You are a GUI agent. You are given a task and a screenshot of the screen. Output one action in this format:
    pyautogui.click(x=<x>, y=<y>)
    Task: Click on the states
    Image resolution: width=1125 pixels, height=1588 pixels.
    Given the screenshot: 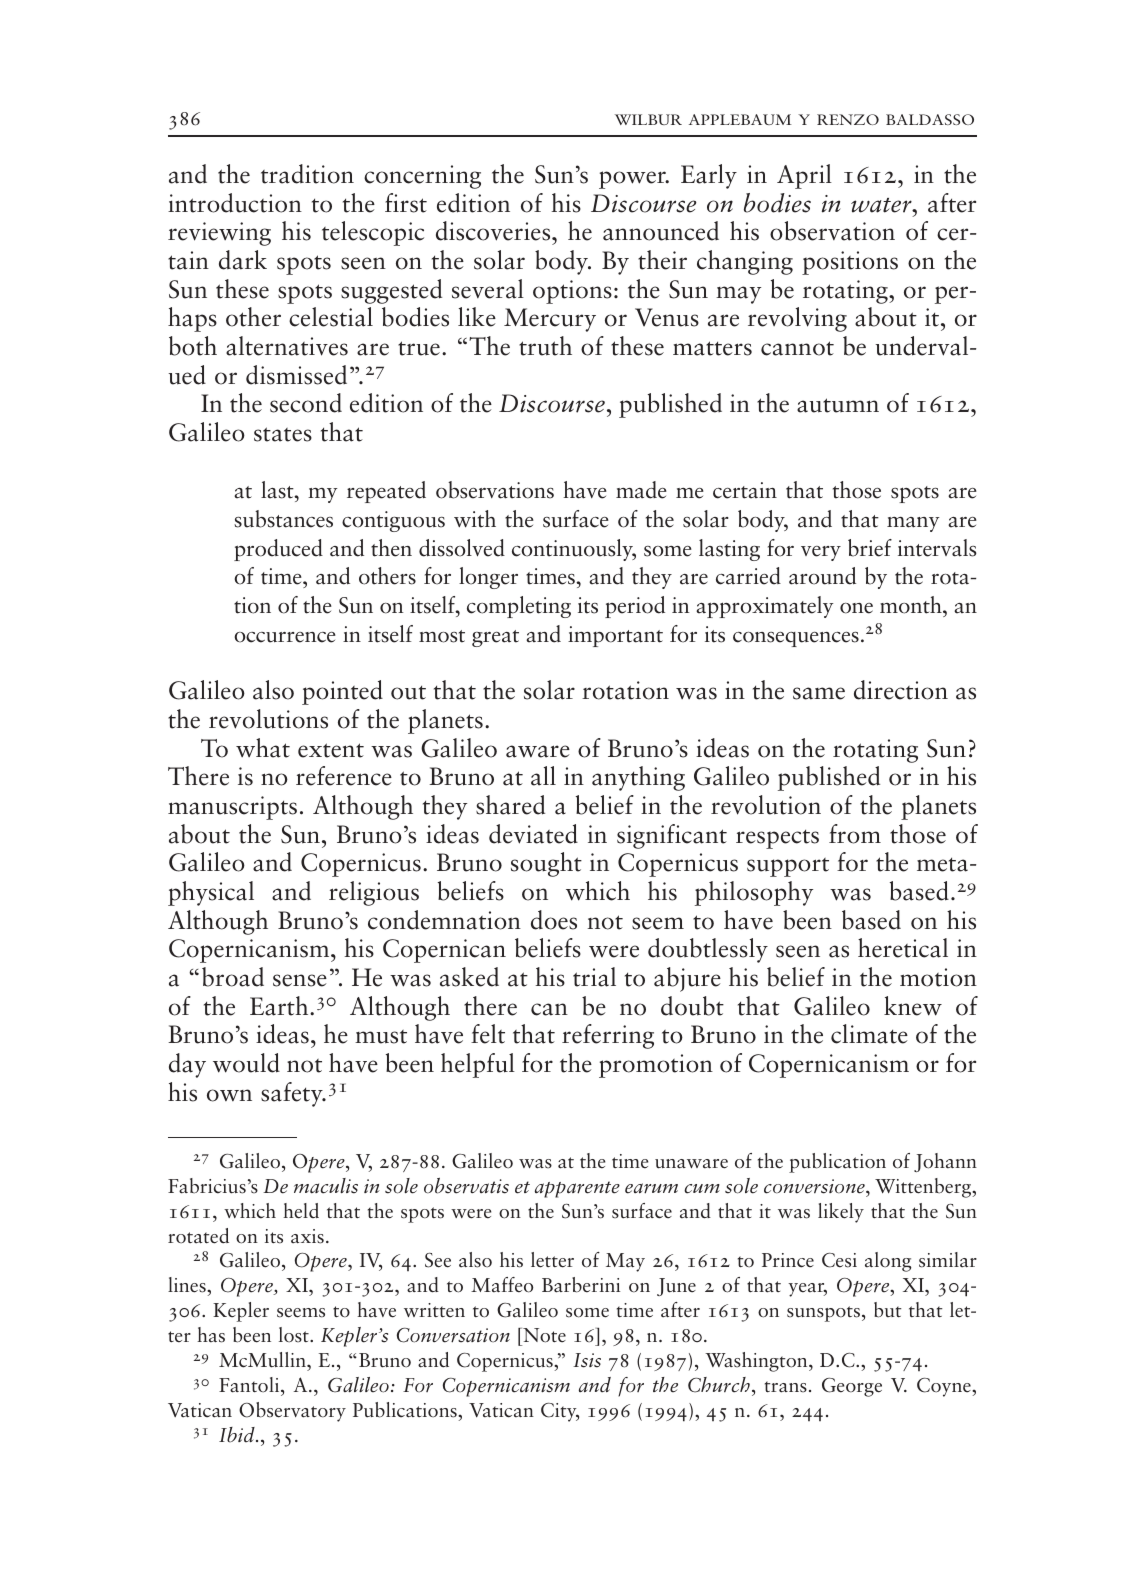 What is the action you would take?
    pyautogui.click(x=283, y=434)
